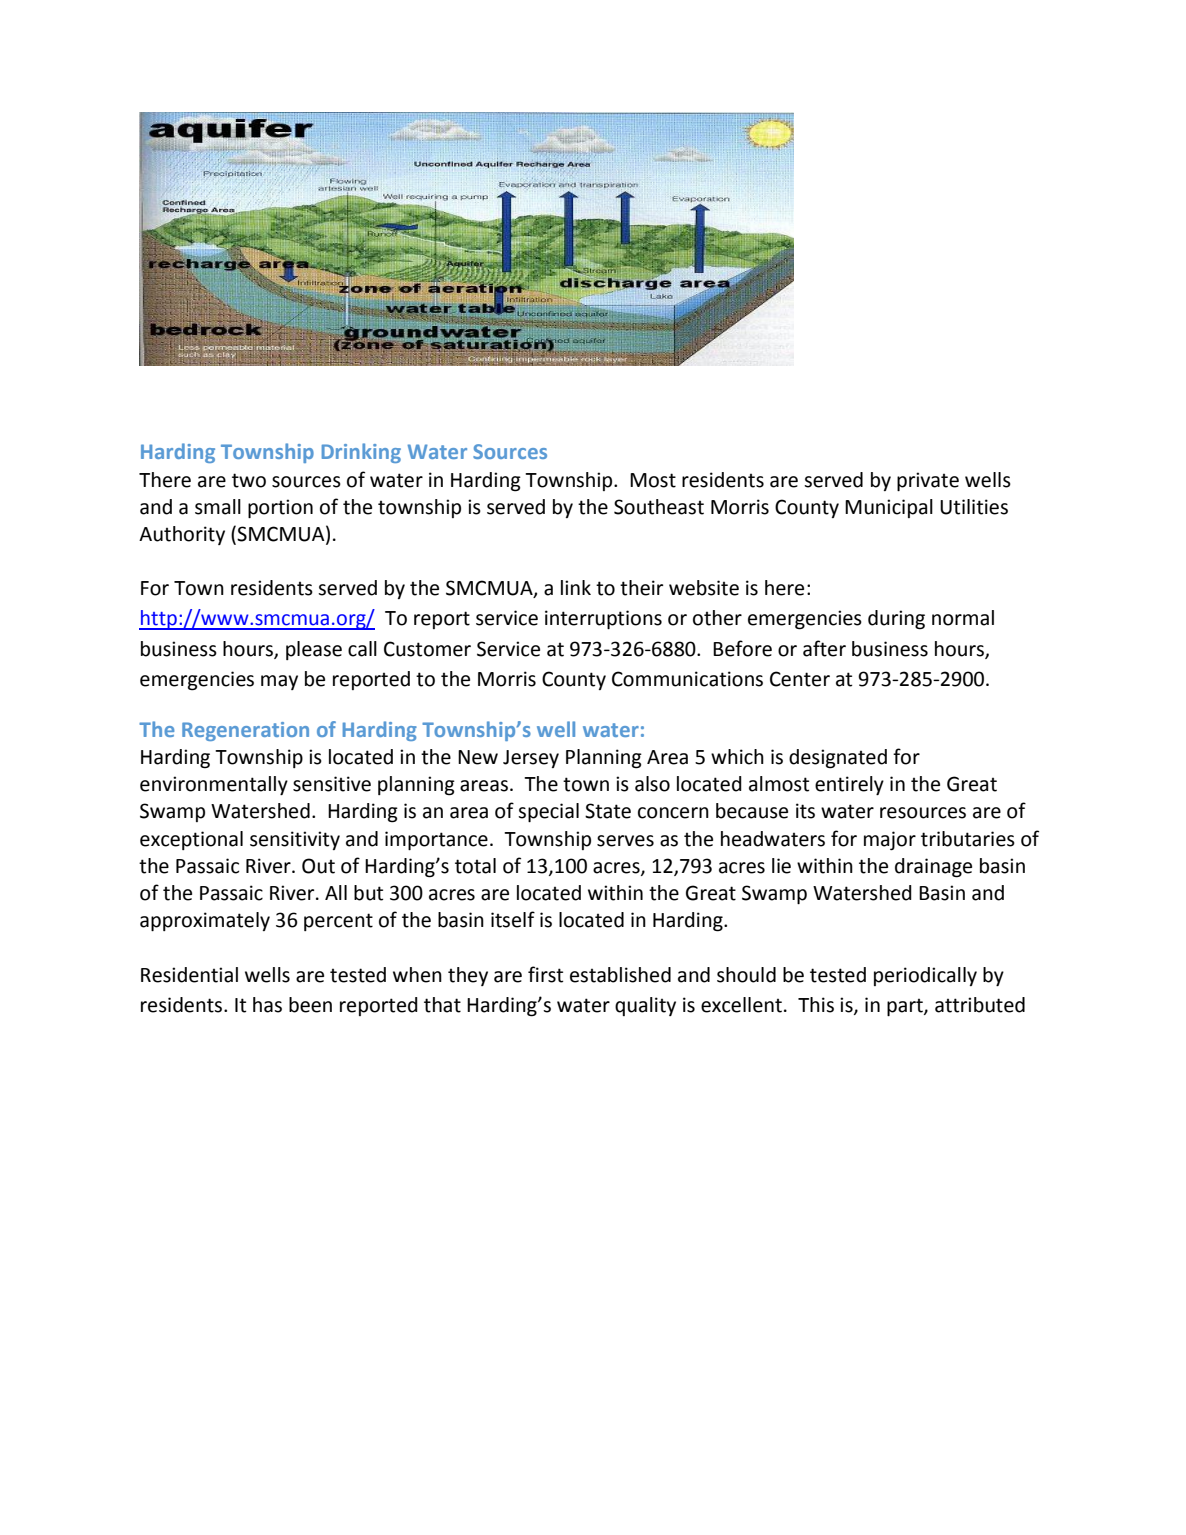 This document has height=1535, width=1186. Describe the element at coordinates (928, 481) in the document. I see `private` at that location.
